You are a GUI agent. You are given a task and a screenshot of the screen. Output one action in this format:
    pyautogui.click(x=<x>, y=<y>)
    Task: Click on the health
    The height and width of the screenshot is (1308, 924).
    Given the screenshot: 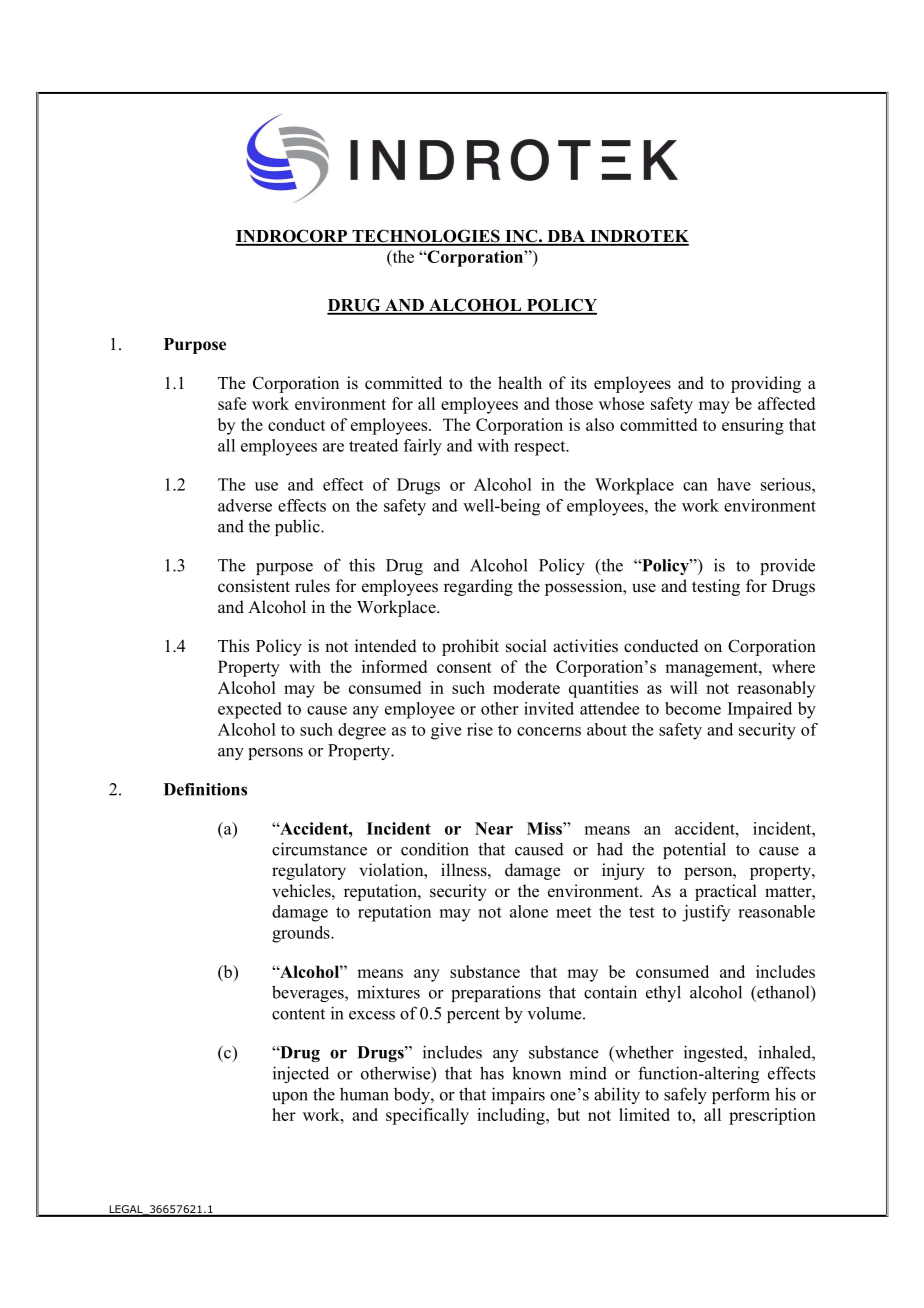 What is the action you would take?
    pyautogui.click(x=520, y=382)
